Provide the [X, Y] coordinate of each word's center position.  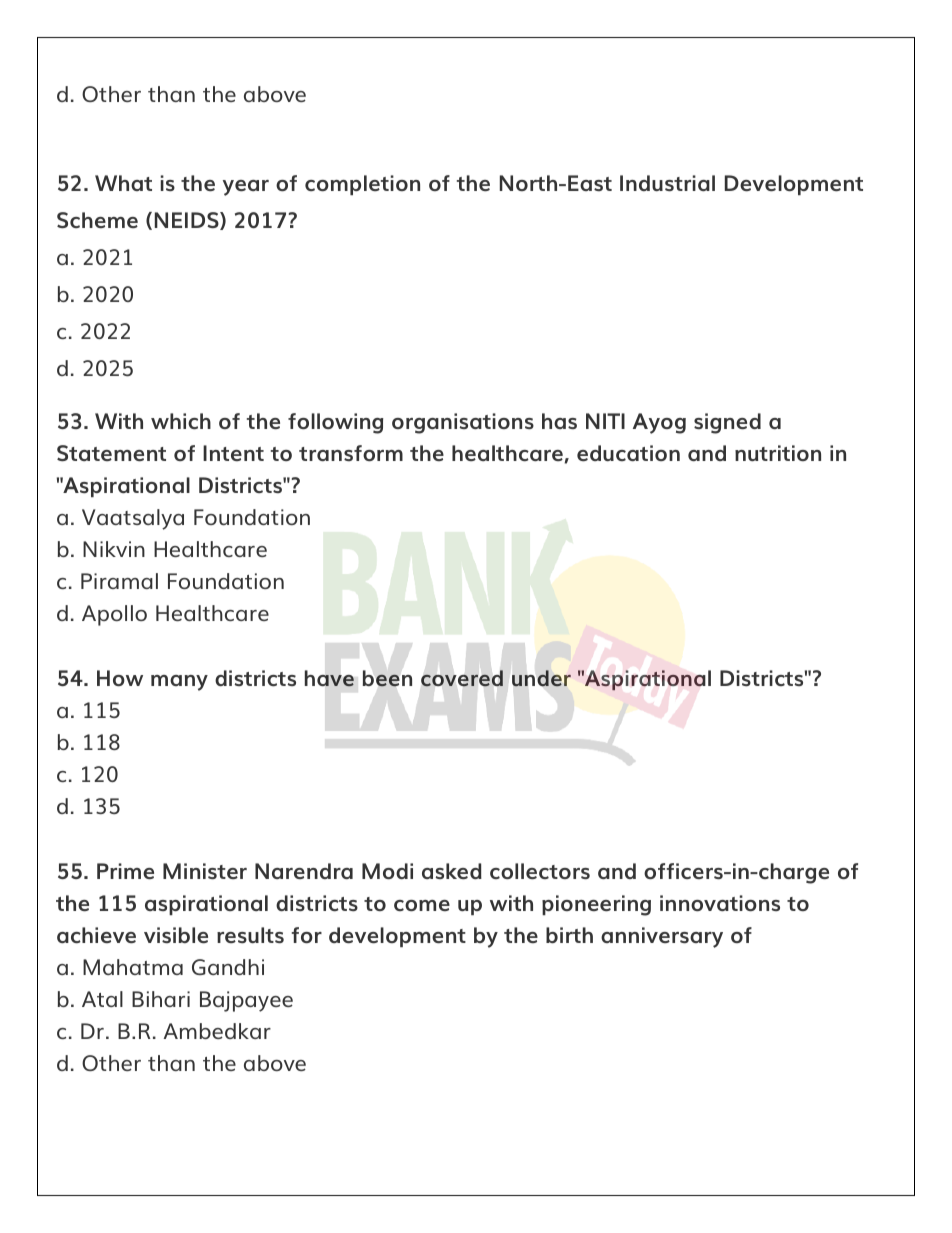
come [422, 905]
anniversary [662, 937]
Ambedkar [217, 1031]
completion [362, 185]
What [123, 183]
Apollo [114, 615]
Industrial [667, 183]
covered [462, 678]
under [541, 678]
